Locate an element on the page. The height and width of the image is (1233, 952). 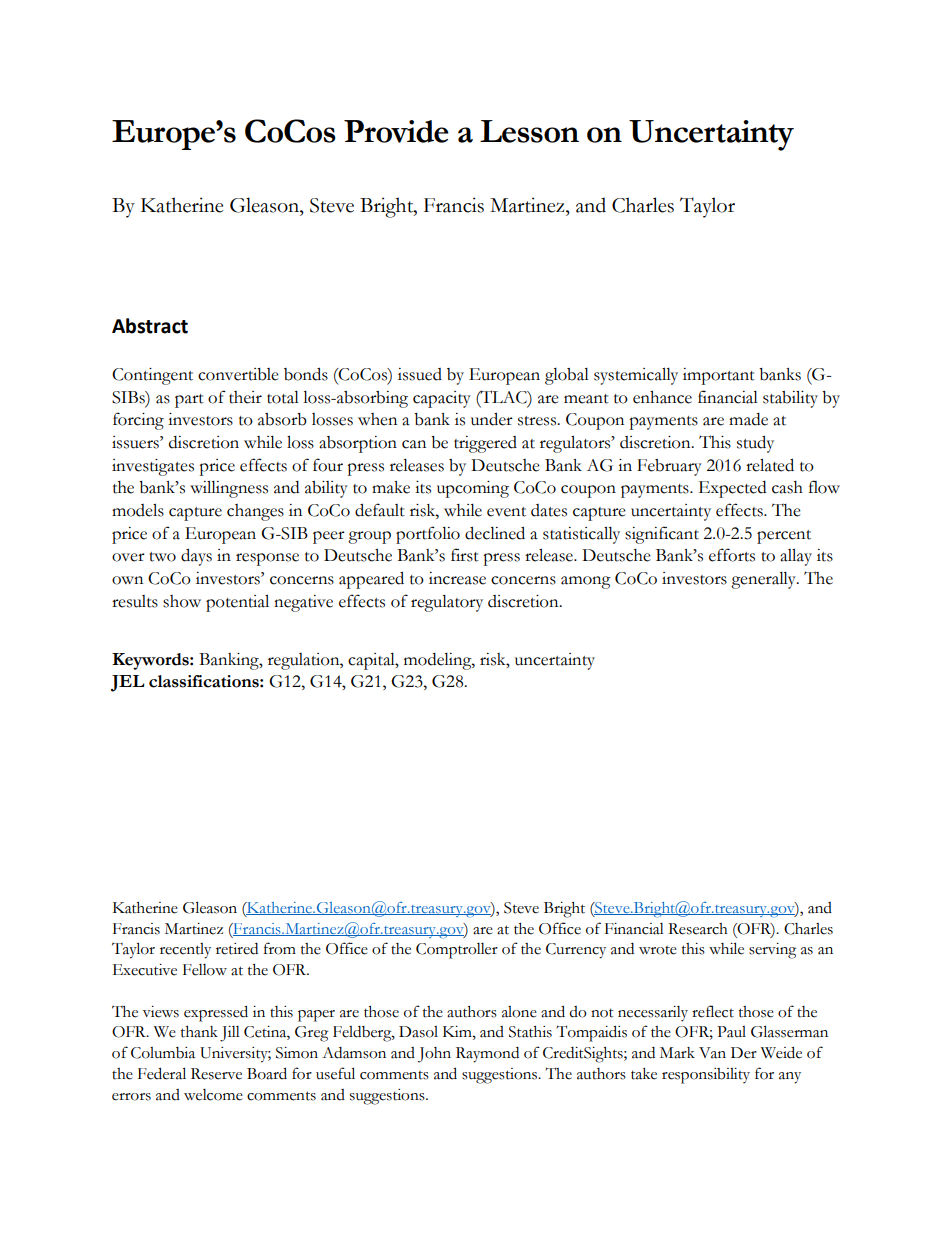
Reserve is located at coordinates (216, 1074).
